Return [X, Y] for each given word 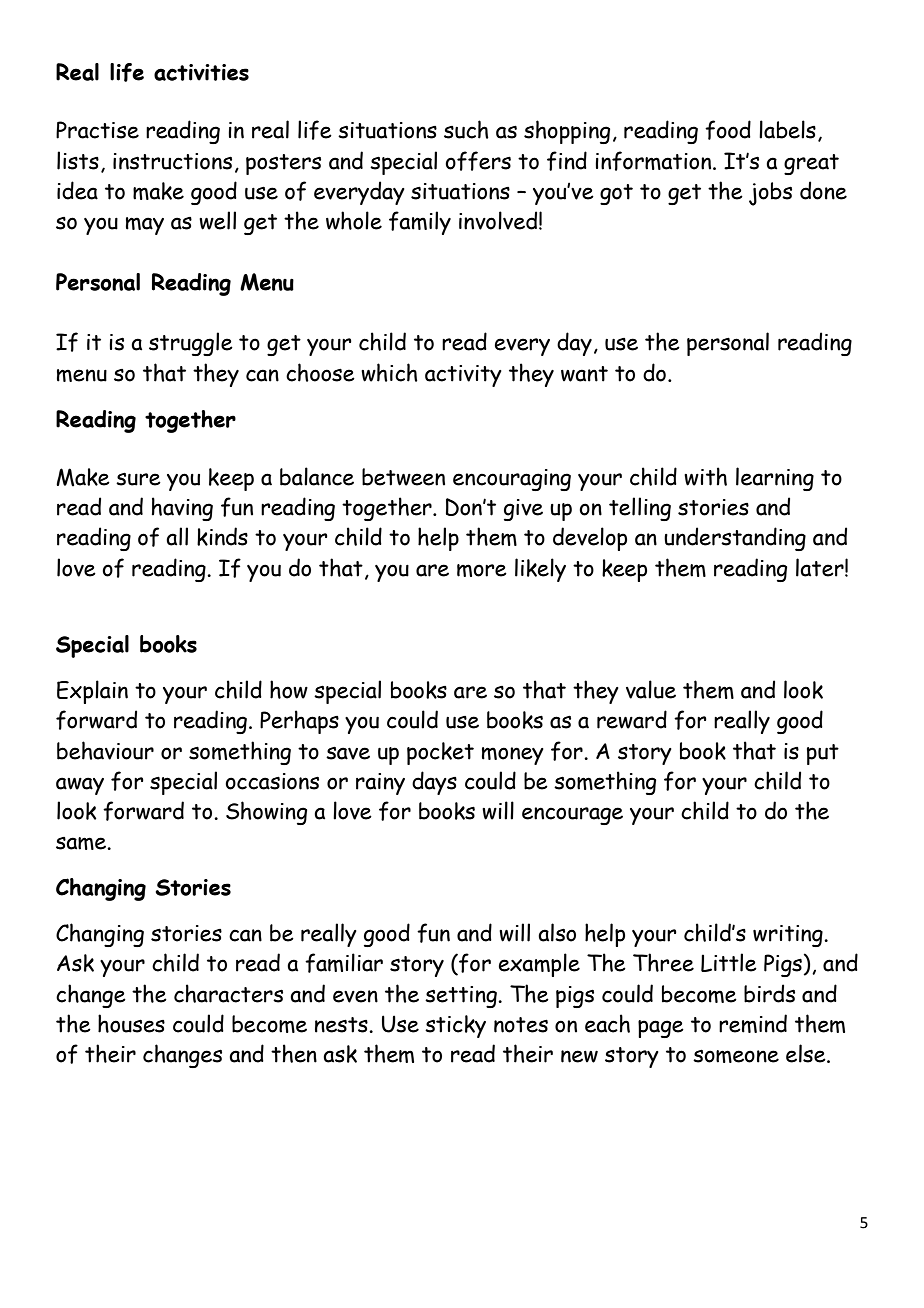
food [728, 130]
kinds [222, 536]
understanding [735, 539]
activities [201, 72]
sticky [455, 1026]
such [466, 129]
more [482, 570]
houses [131, 1023]
